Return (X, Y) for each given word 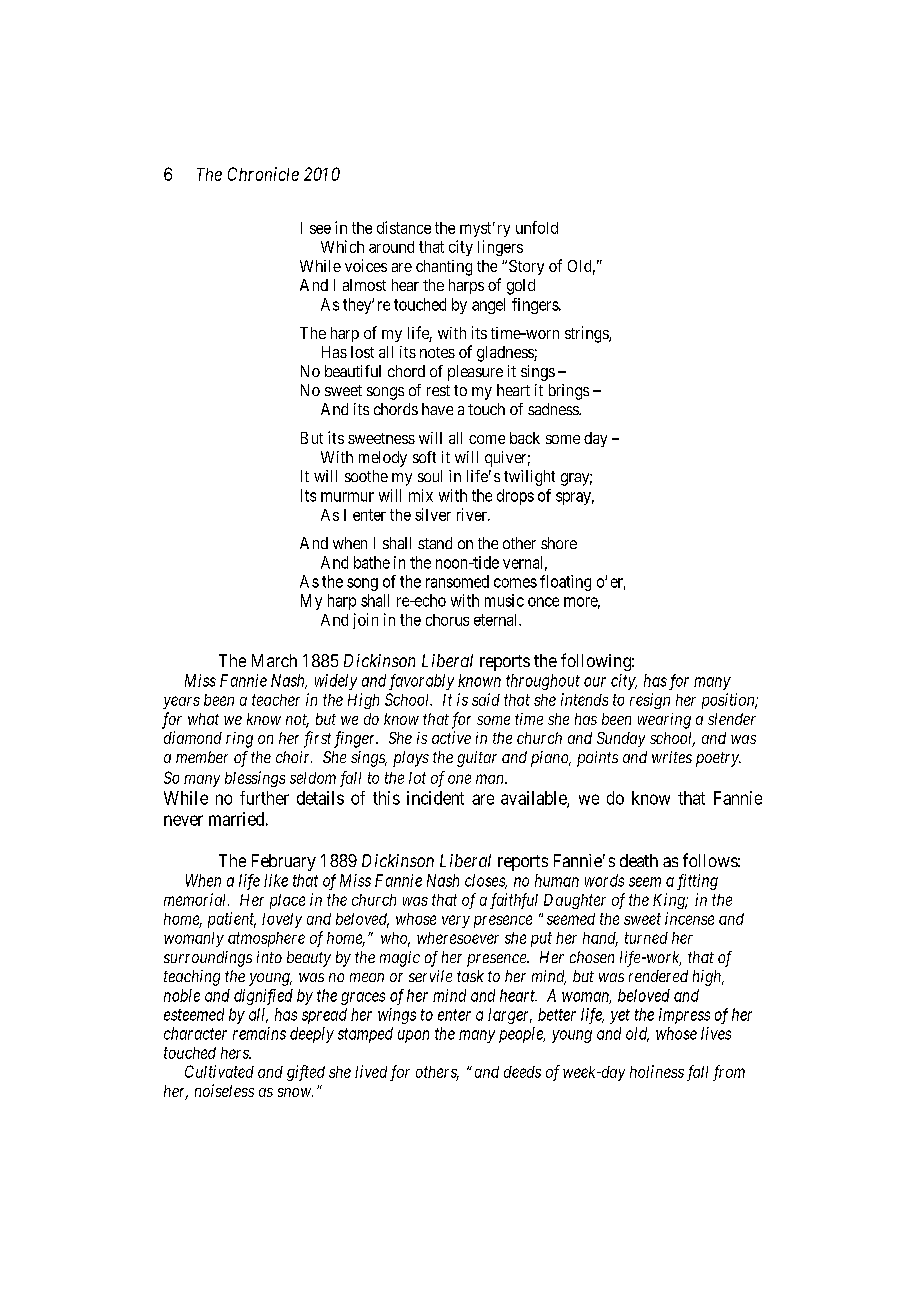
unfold (537, 227)
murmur (347, 497)
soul (430, 476)
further (264, 798)
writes (672, 757)
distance (404, 227)
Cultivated (219, 1071)
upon (413, 1036)
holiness (657, 1071)
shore (559, 543)
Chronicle (263, 174)
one (459, 779)
